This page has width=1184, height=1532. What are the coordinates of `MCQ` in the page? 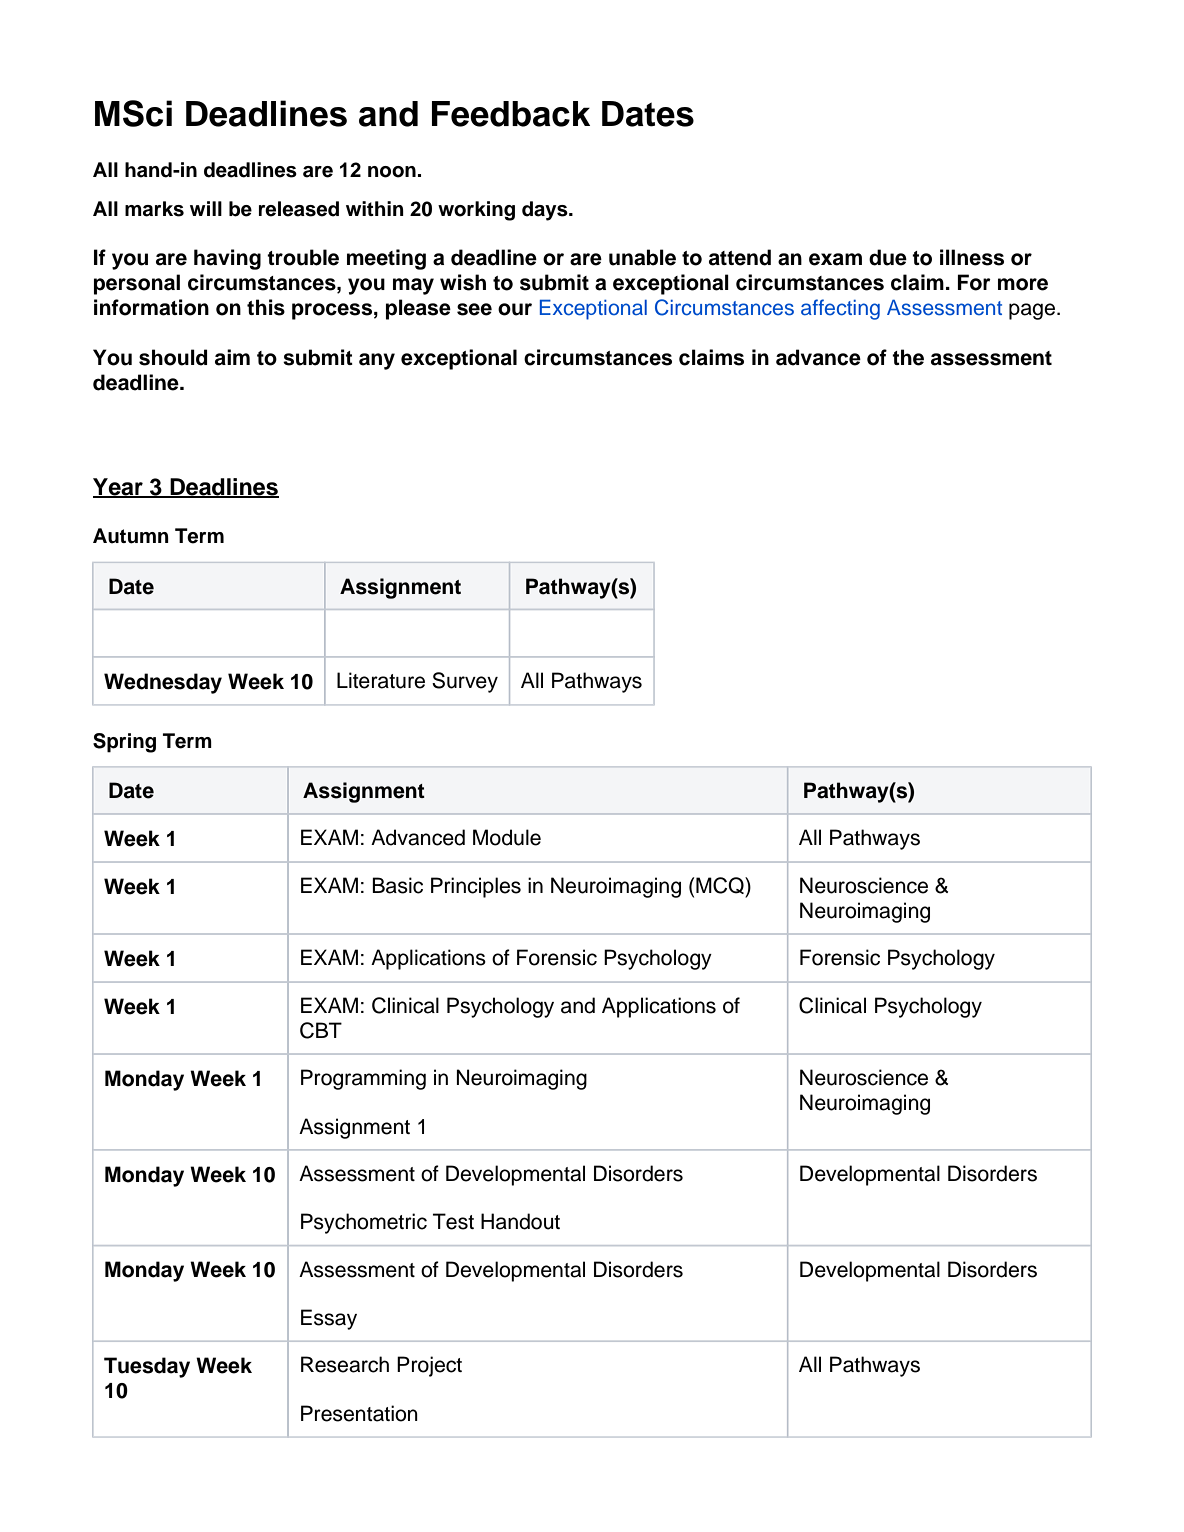 It's located at (721, 887).
